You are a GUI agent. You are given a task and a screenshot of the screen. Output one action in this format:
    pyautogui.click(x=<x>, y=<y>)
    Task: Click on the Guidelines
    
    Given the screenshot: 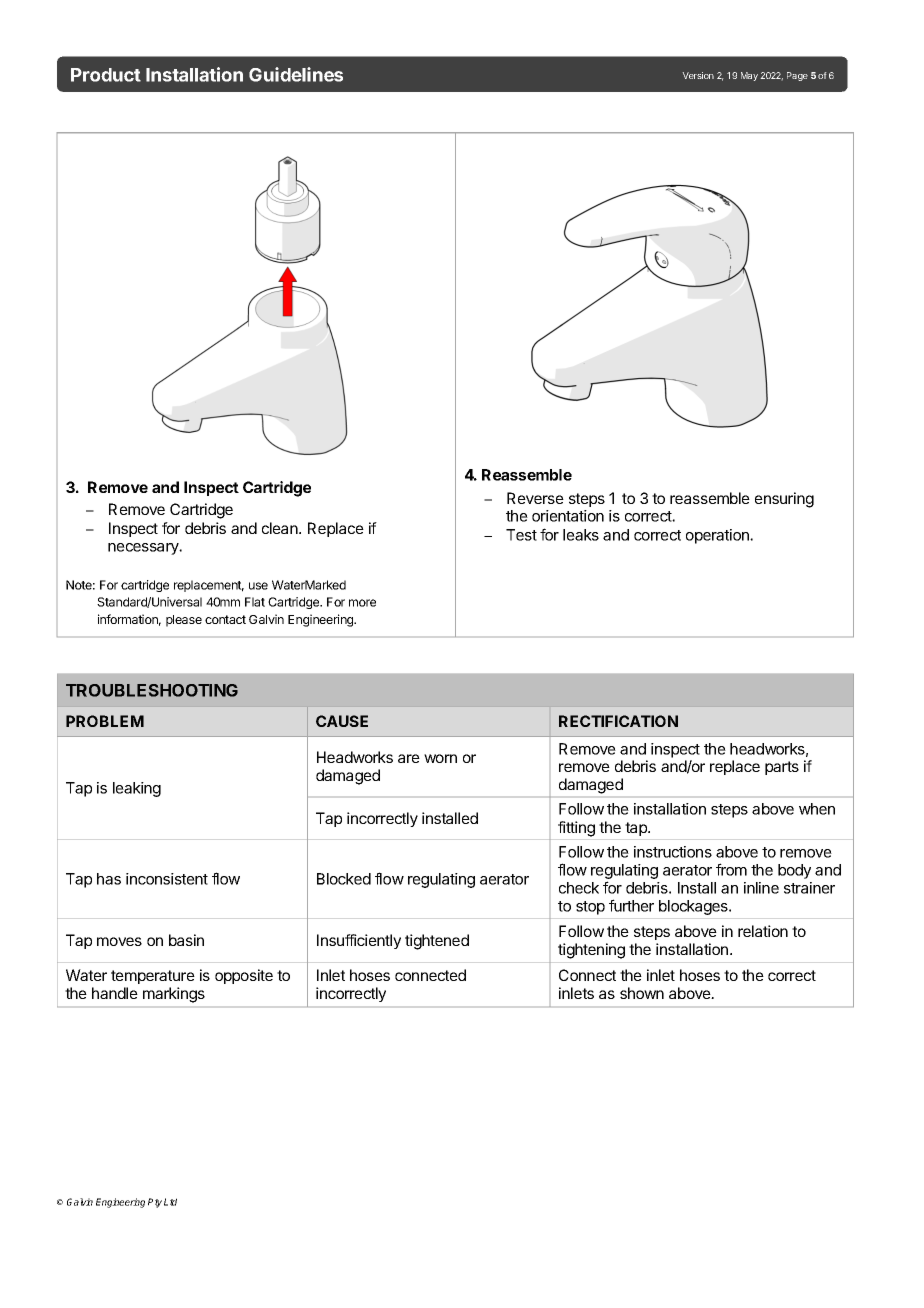 What is the action you would take?
    pyautogui.click(x=296, y=74)
